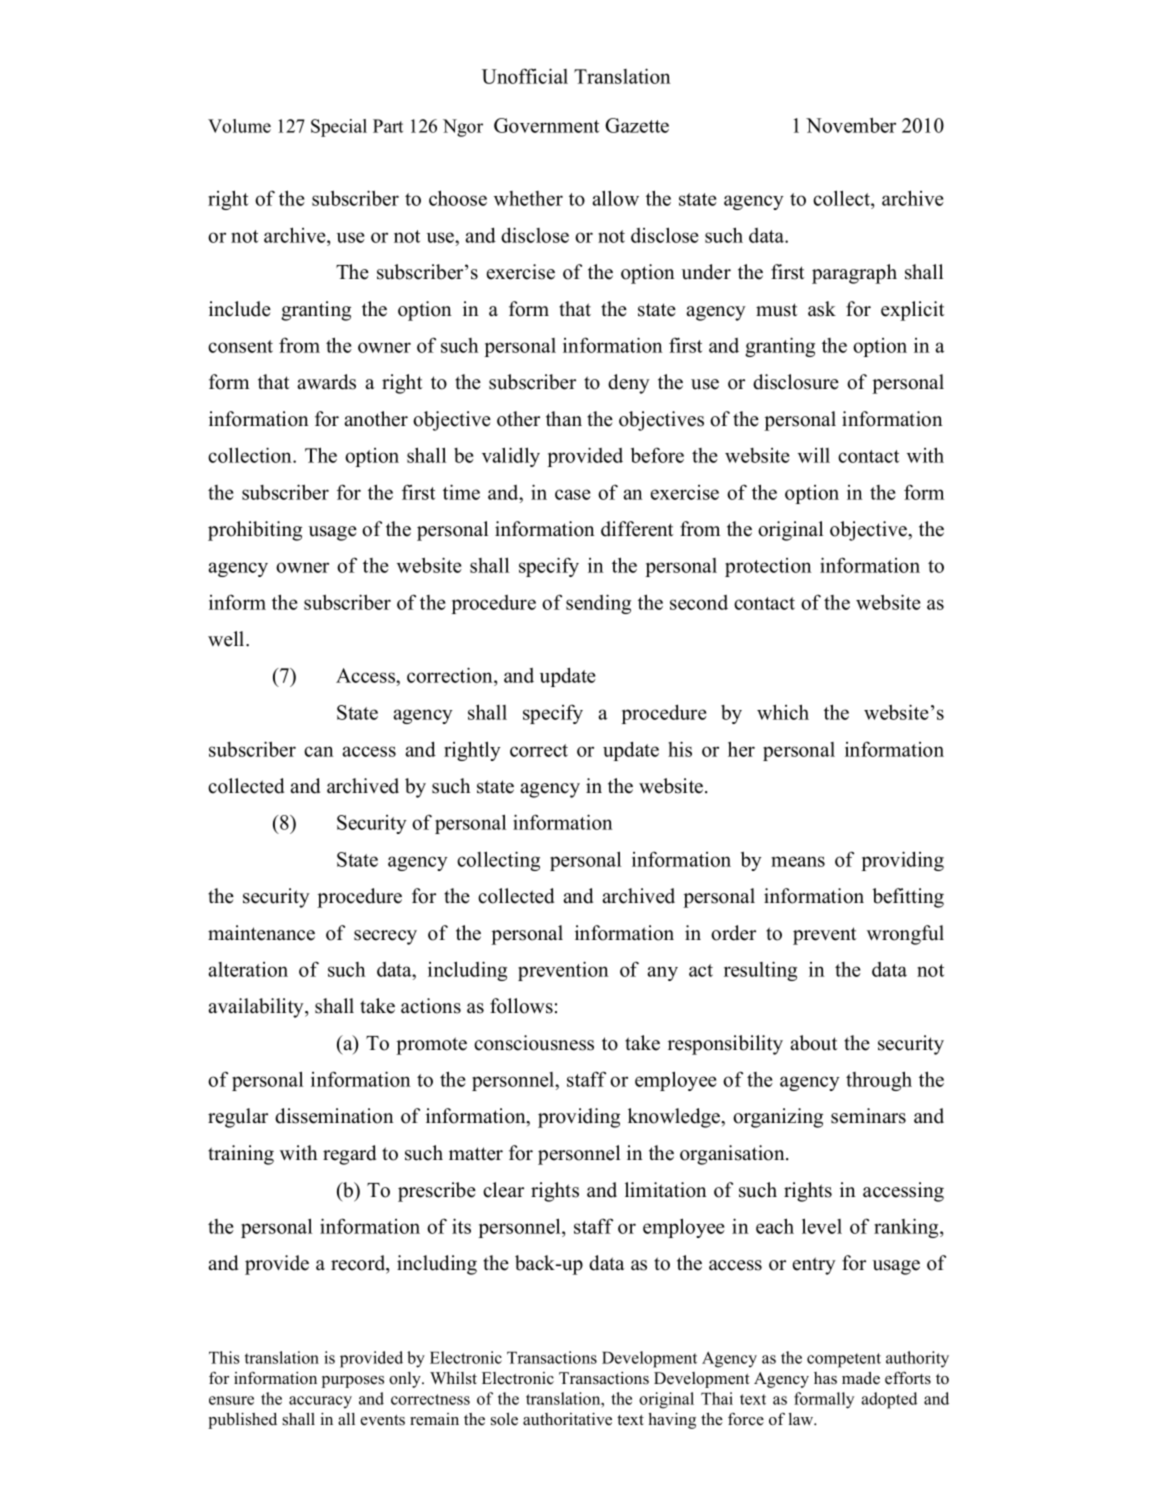 This screenshot has height=1494, width=1154. I want to click on sending, so click(598, 604).
